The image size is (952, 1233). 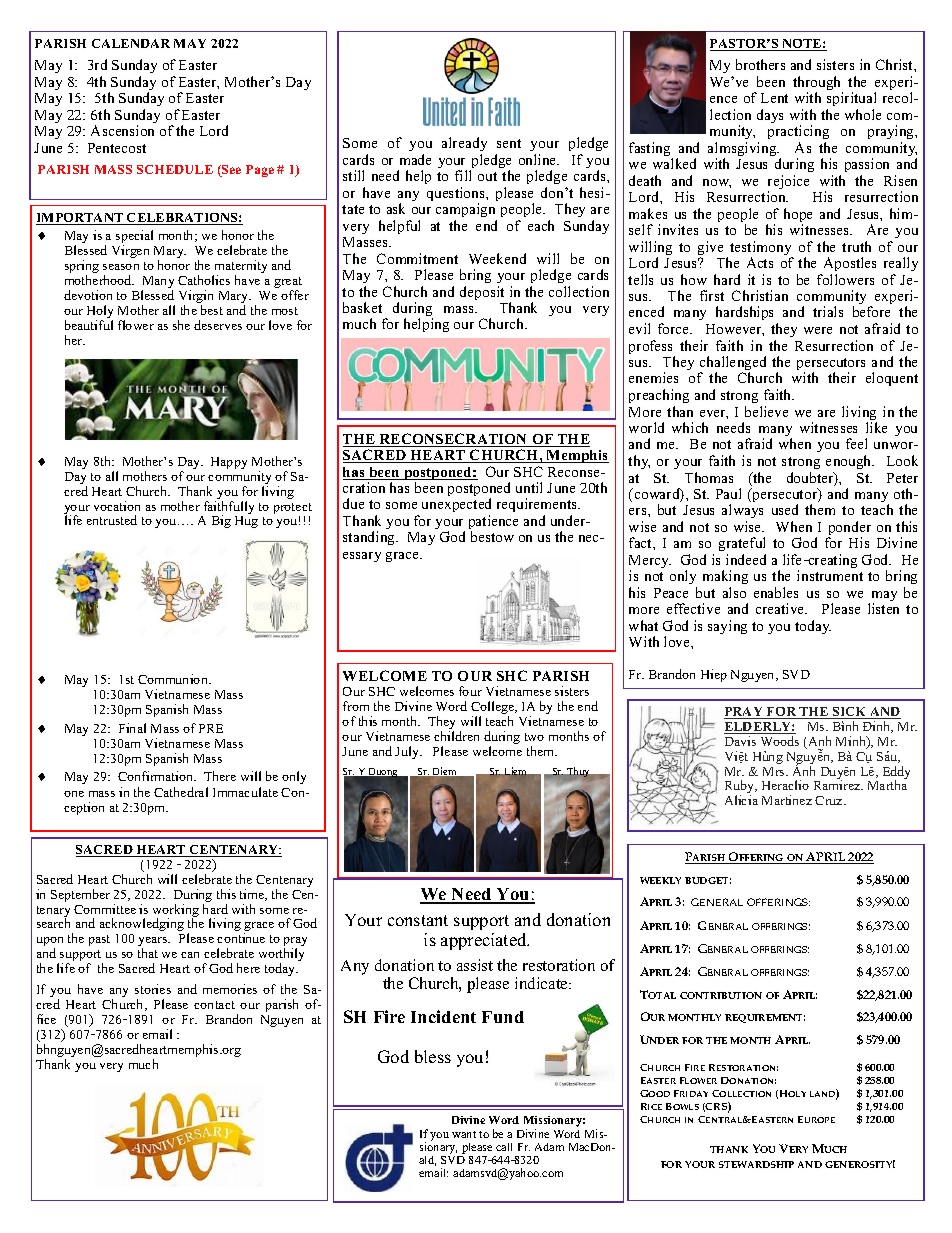 I want to click on contact, so click(x=214, y=1005).
